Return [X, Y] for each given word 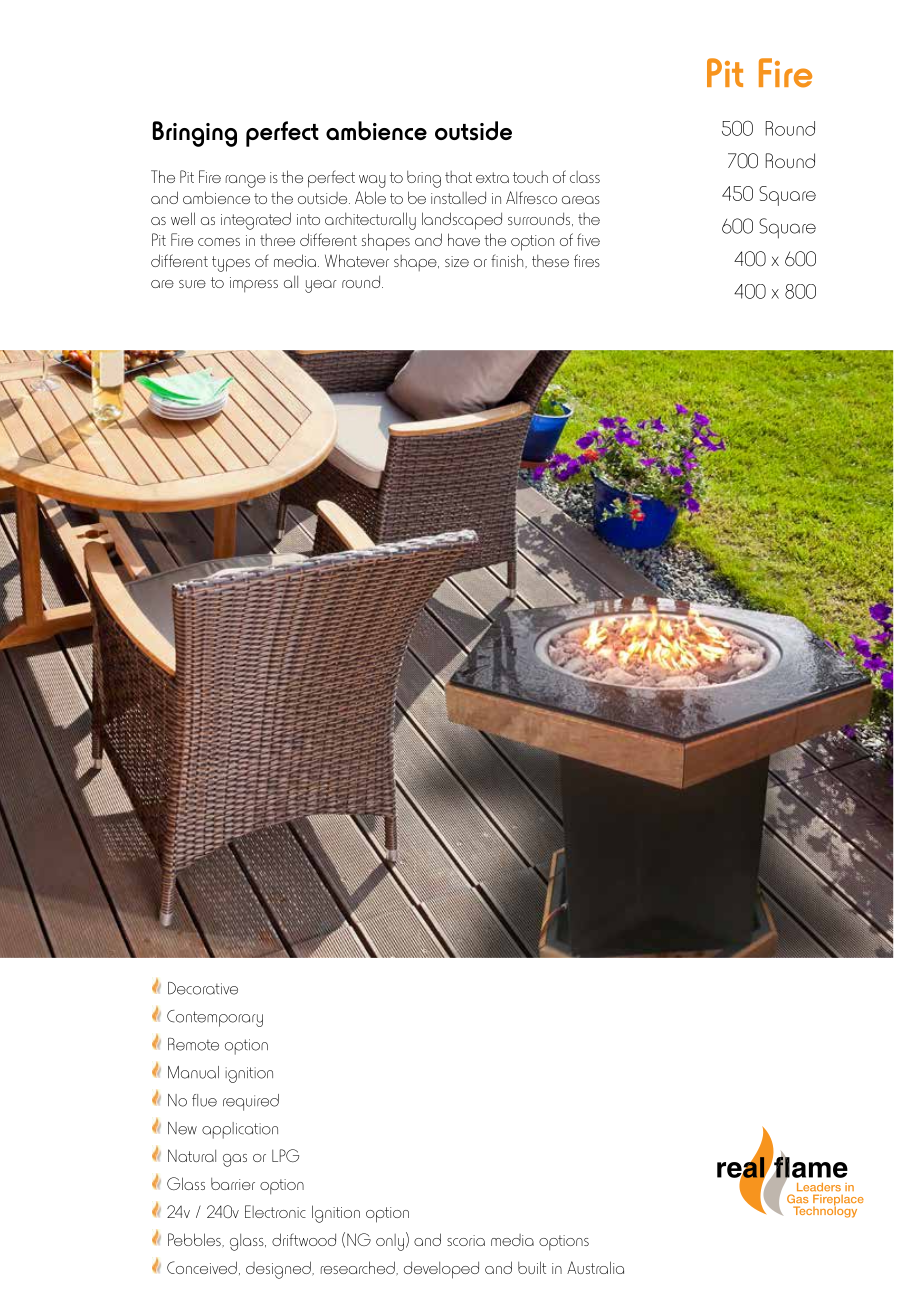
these [550, 261]
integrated [256, 221]
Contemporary [215, 1018]
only [390, 1242]
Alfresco [531, 197]
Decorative [203, 988]
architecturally [370, 221]
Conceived [202, 1267]
